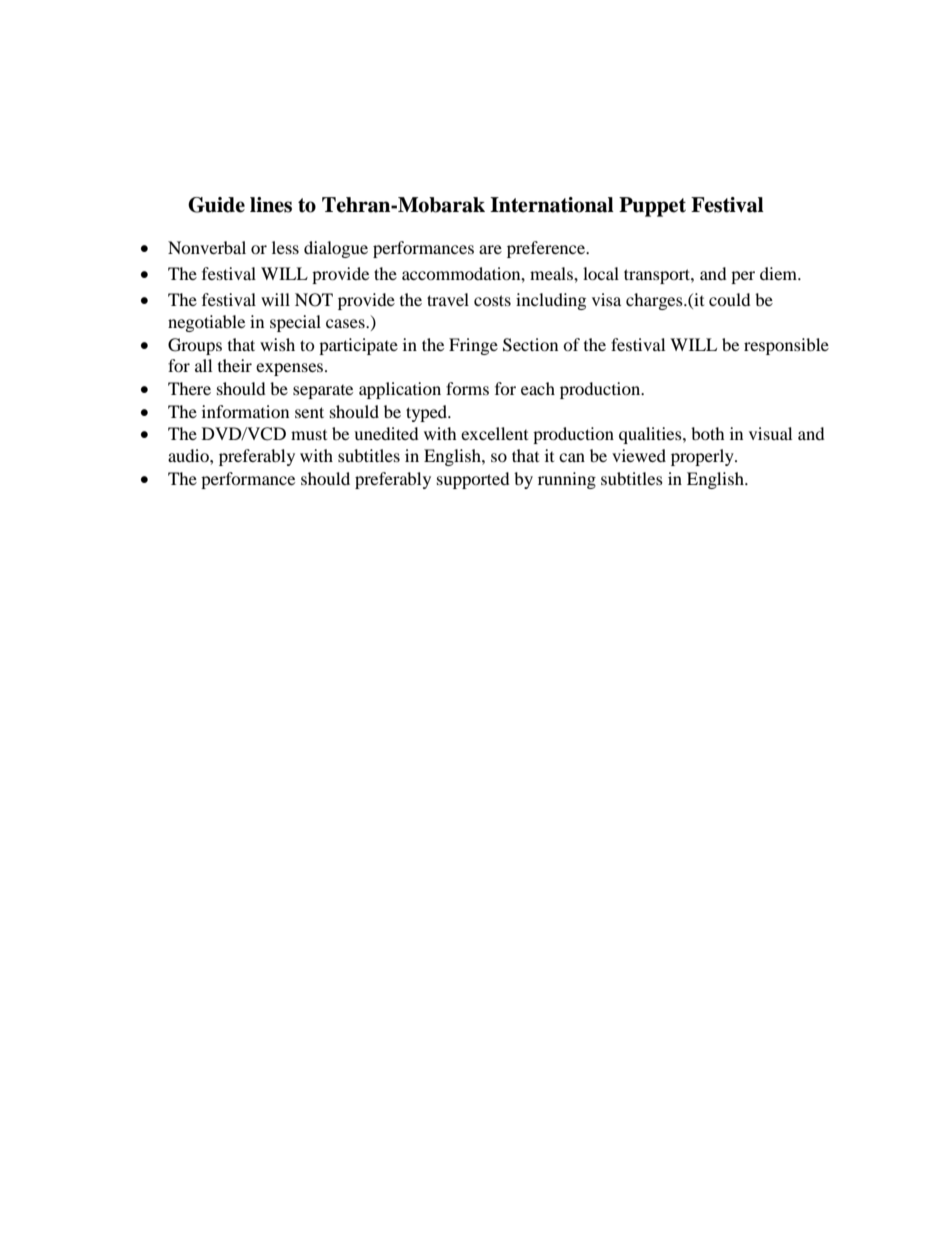 This document has height=1233, width=952. I want to click on audio, so click(189, 455).
